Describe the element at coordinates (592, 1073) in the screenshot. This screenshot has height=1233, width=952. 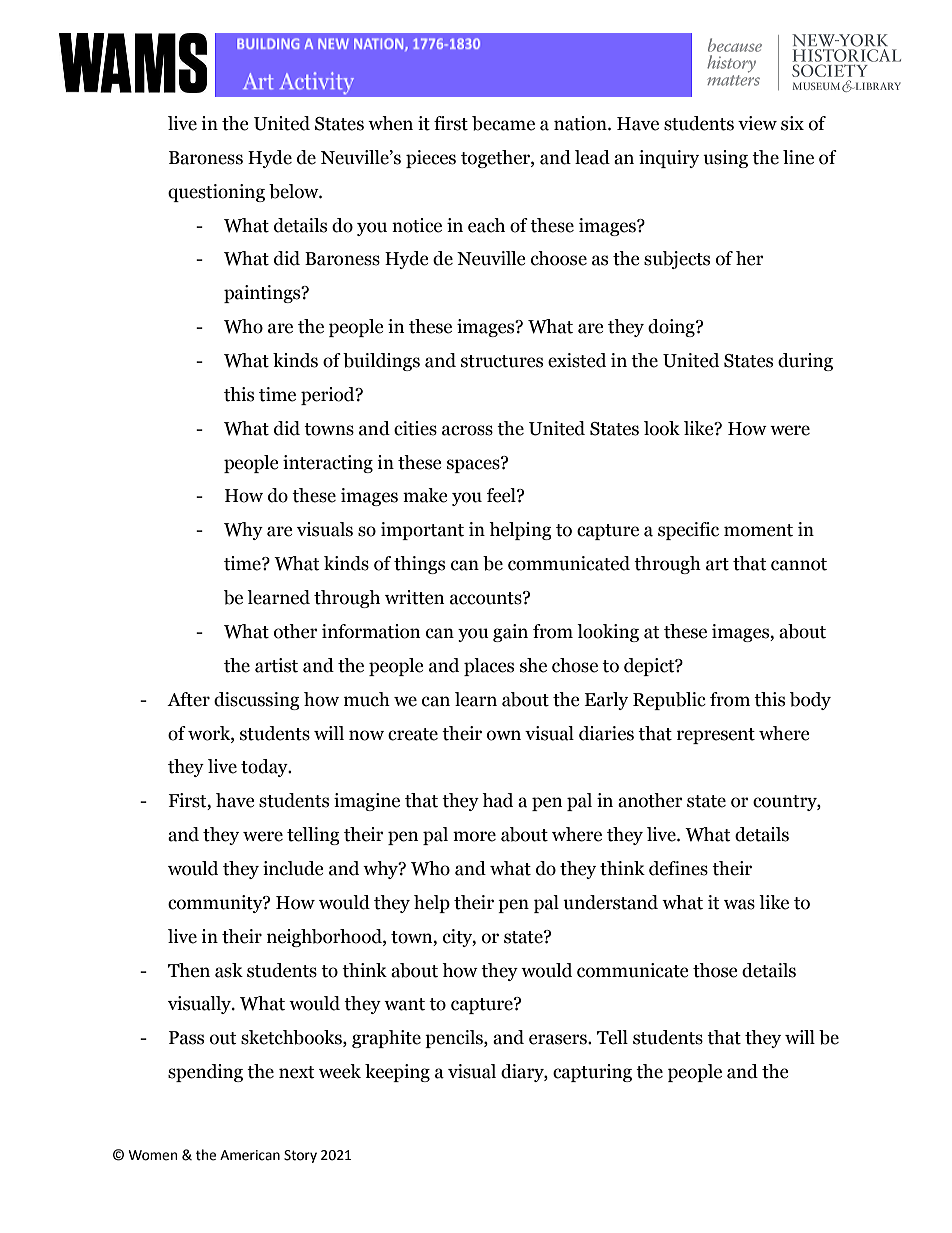
I see `capturing` at that location.
